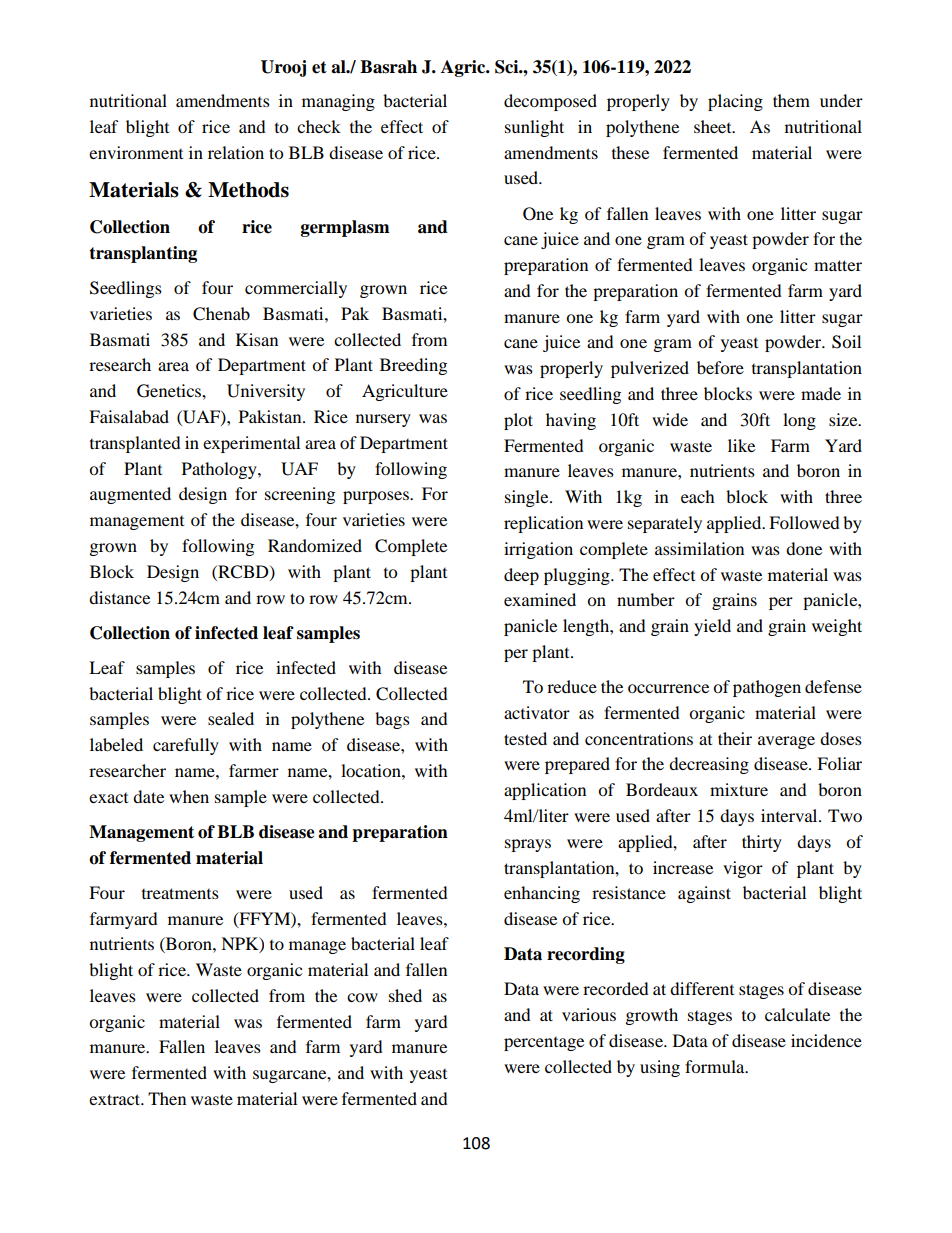 The image size is (952, 1233). Describe the element at coordinates (116, 1099) in the screenshot. I see `extract` at that location.
